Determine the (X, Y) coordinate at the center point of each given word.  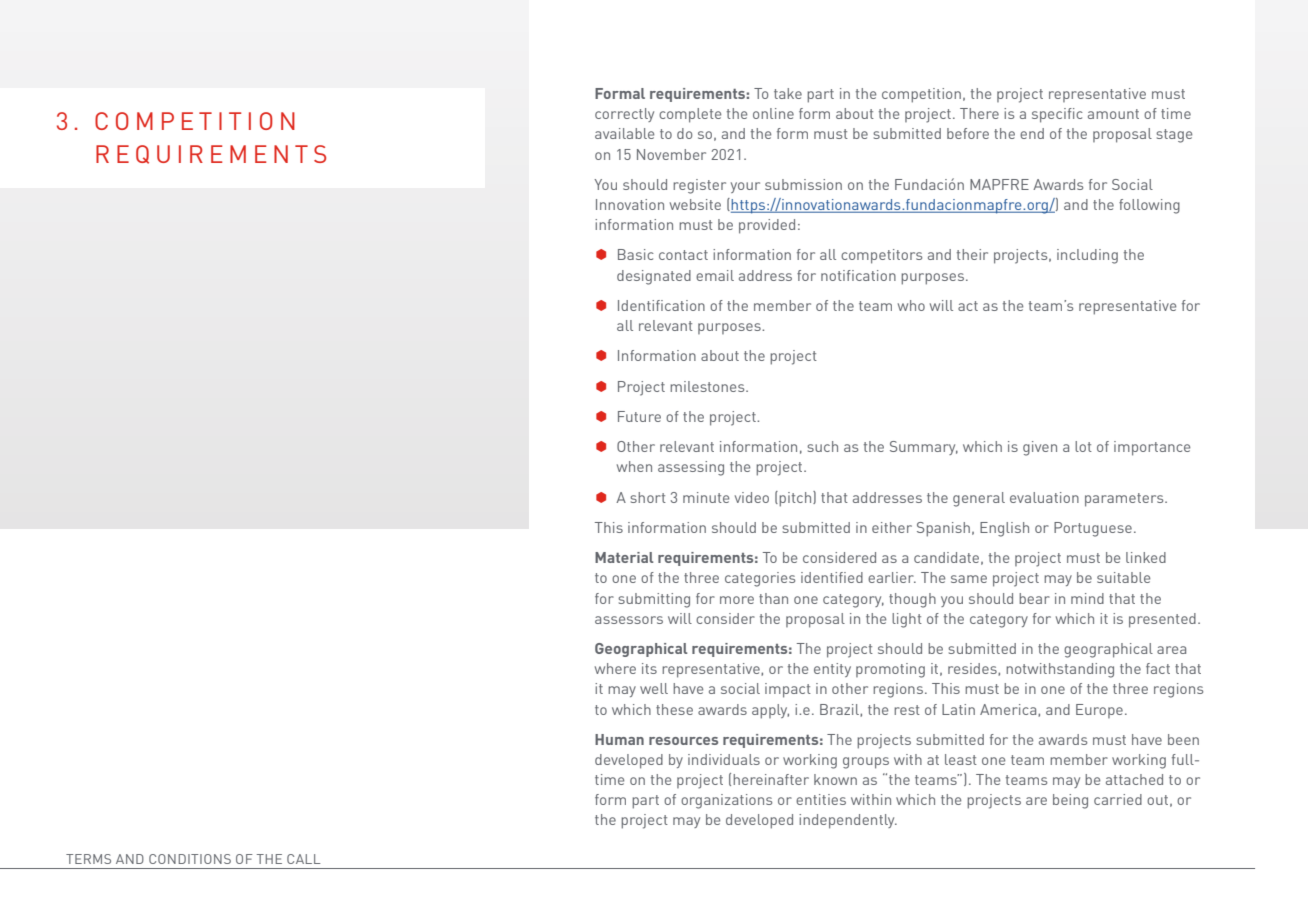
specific (1057, 115)
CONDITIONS (190, 859)
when (634, 466)
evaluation (1044, 497)
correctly (624, 115)
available (624, 133)
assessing (691, 468)
